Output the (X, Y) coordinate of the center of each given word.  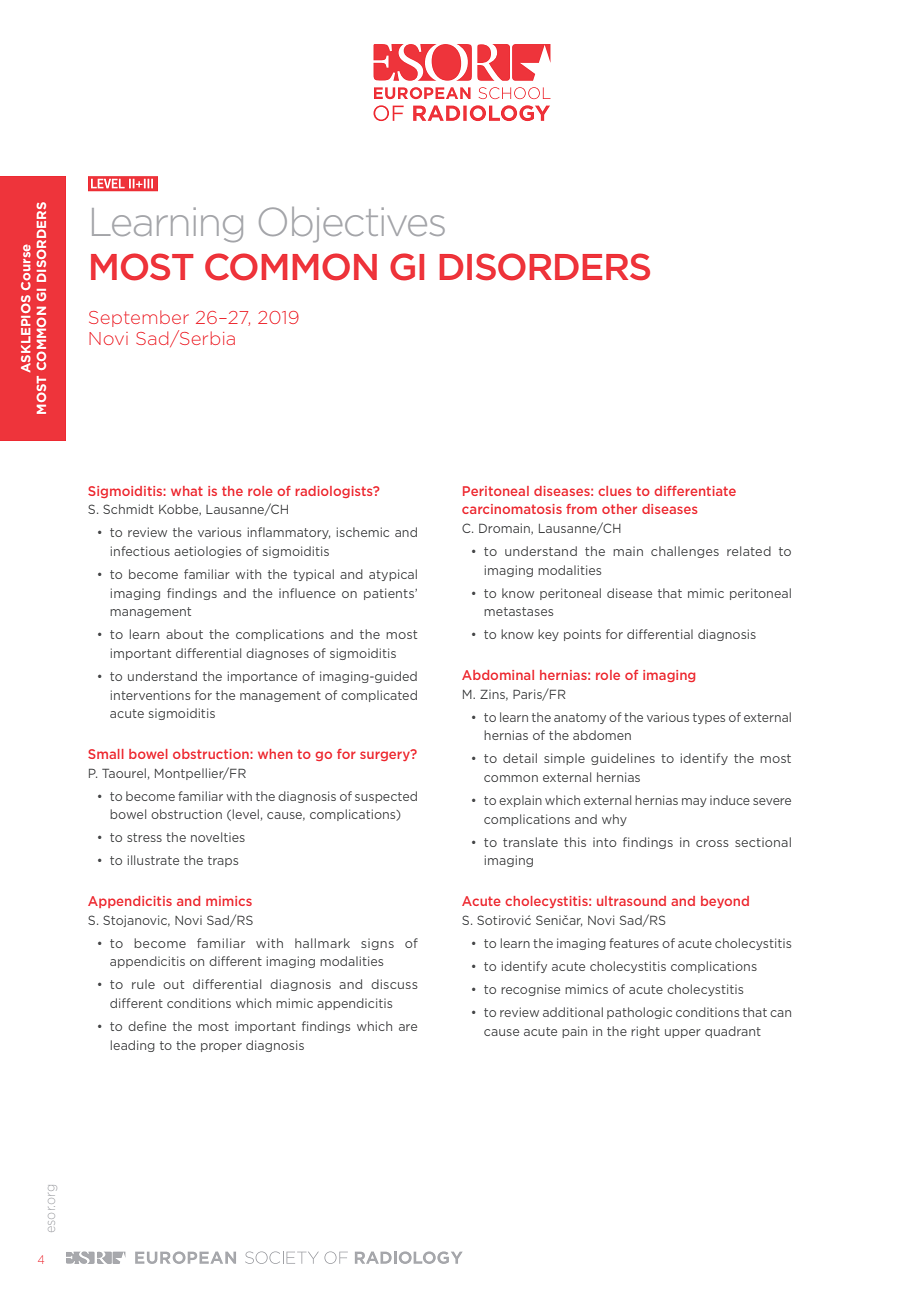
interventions (150, 695)
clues (615, 491)
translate (530, 842)
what (187, 491)
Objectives (352, 225)
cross (712, 843)
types (709, 718)
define (147, 1026)
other (619, 509)
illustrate (153, 860)
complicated (379, 696)
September (139, 318)
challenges (685, 552)
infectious (140, 551)
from (581, 509)
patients (390, 594)
